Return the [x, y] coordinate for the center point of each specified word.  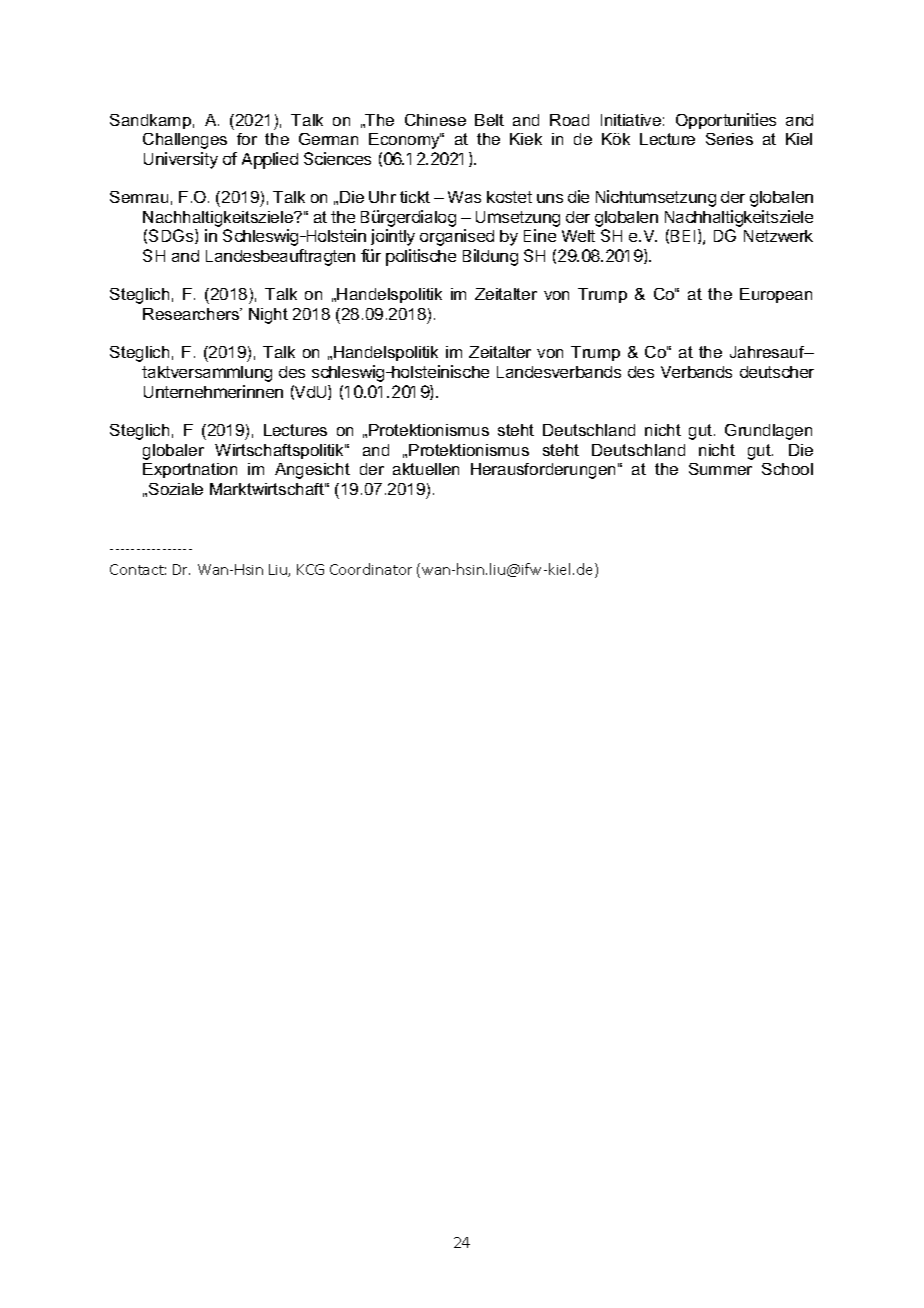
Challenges [185, 141]
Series [729, 139]
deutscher [777, 372]
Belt [489, 120]
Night [268, 316]
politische [421, 257]
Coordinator [371, 569]
